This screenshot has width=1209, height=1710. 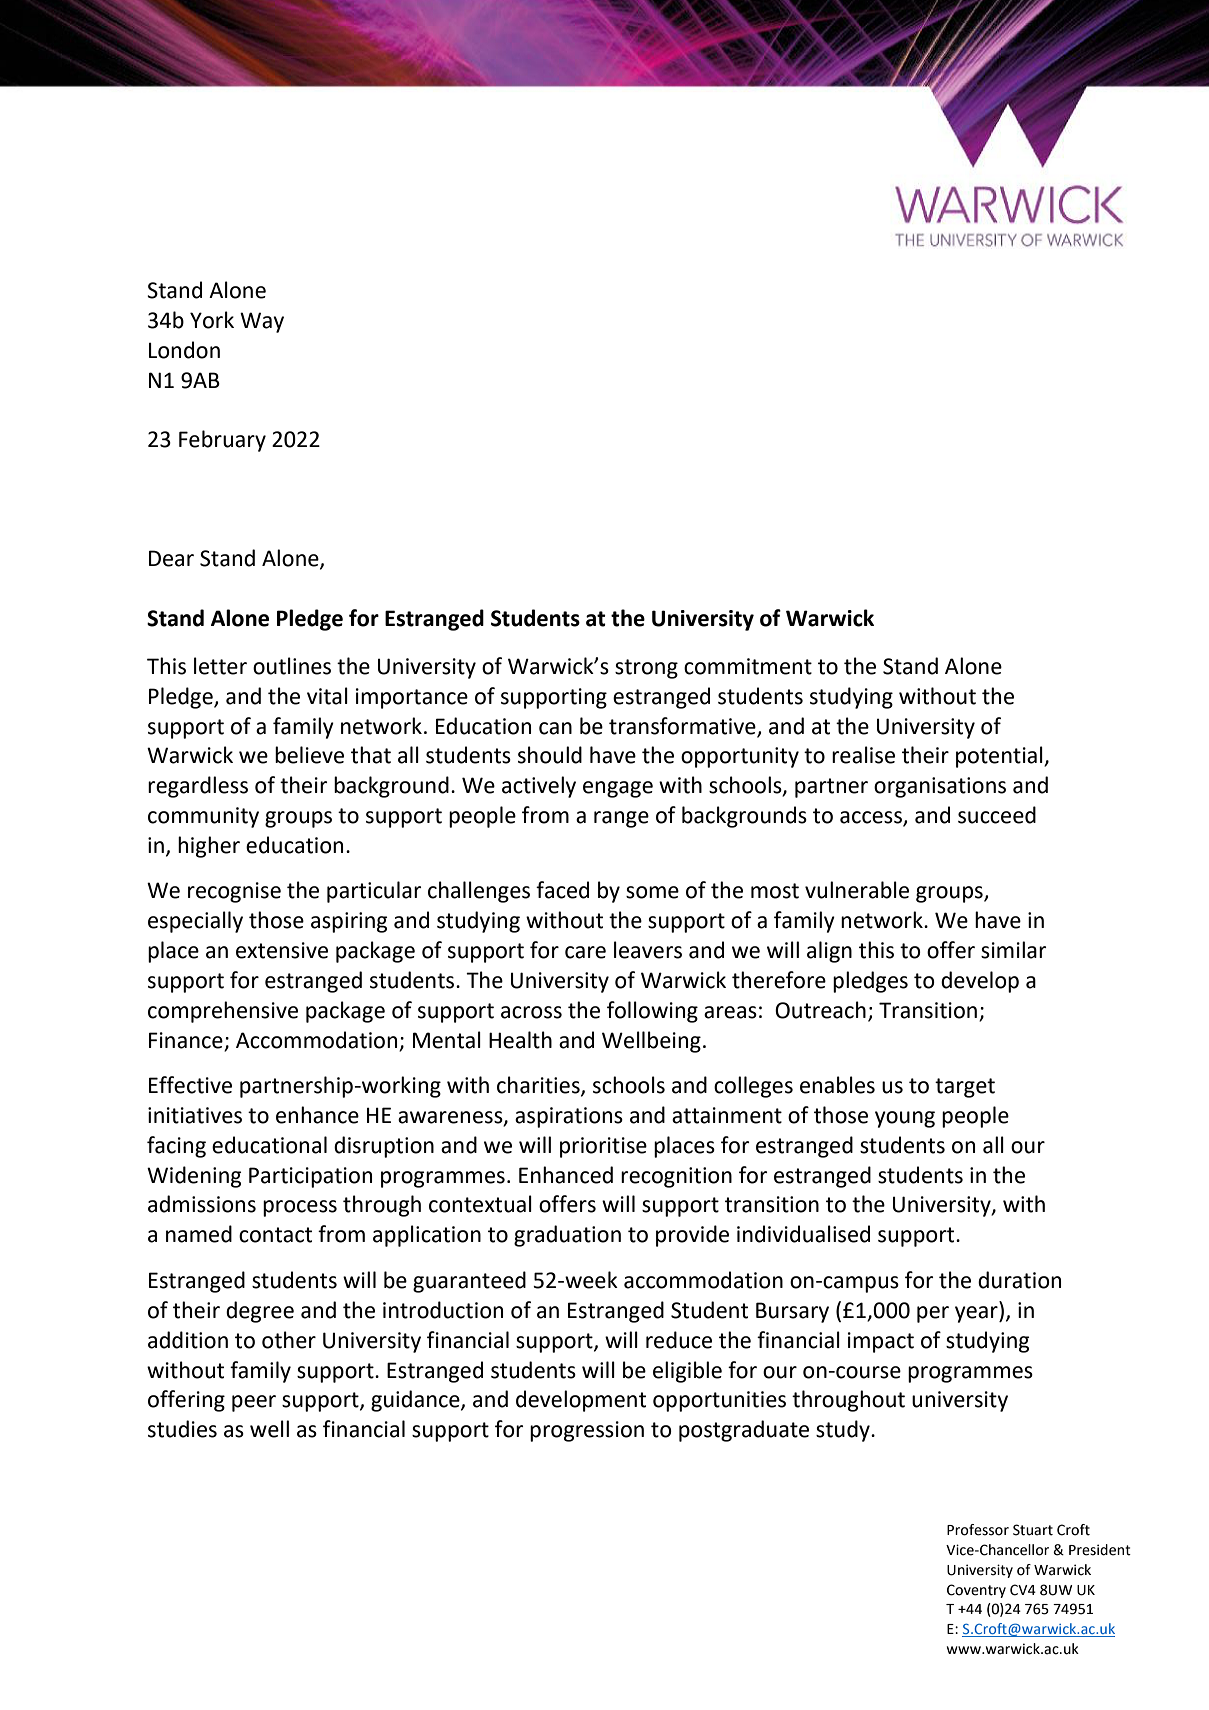 What do you see at coordinates (646, 669) in the screenshot?
I see `strong` at bounding box center [646, 669].
